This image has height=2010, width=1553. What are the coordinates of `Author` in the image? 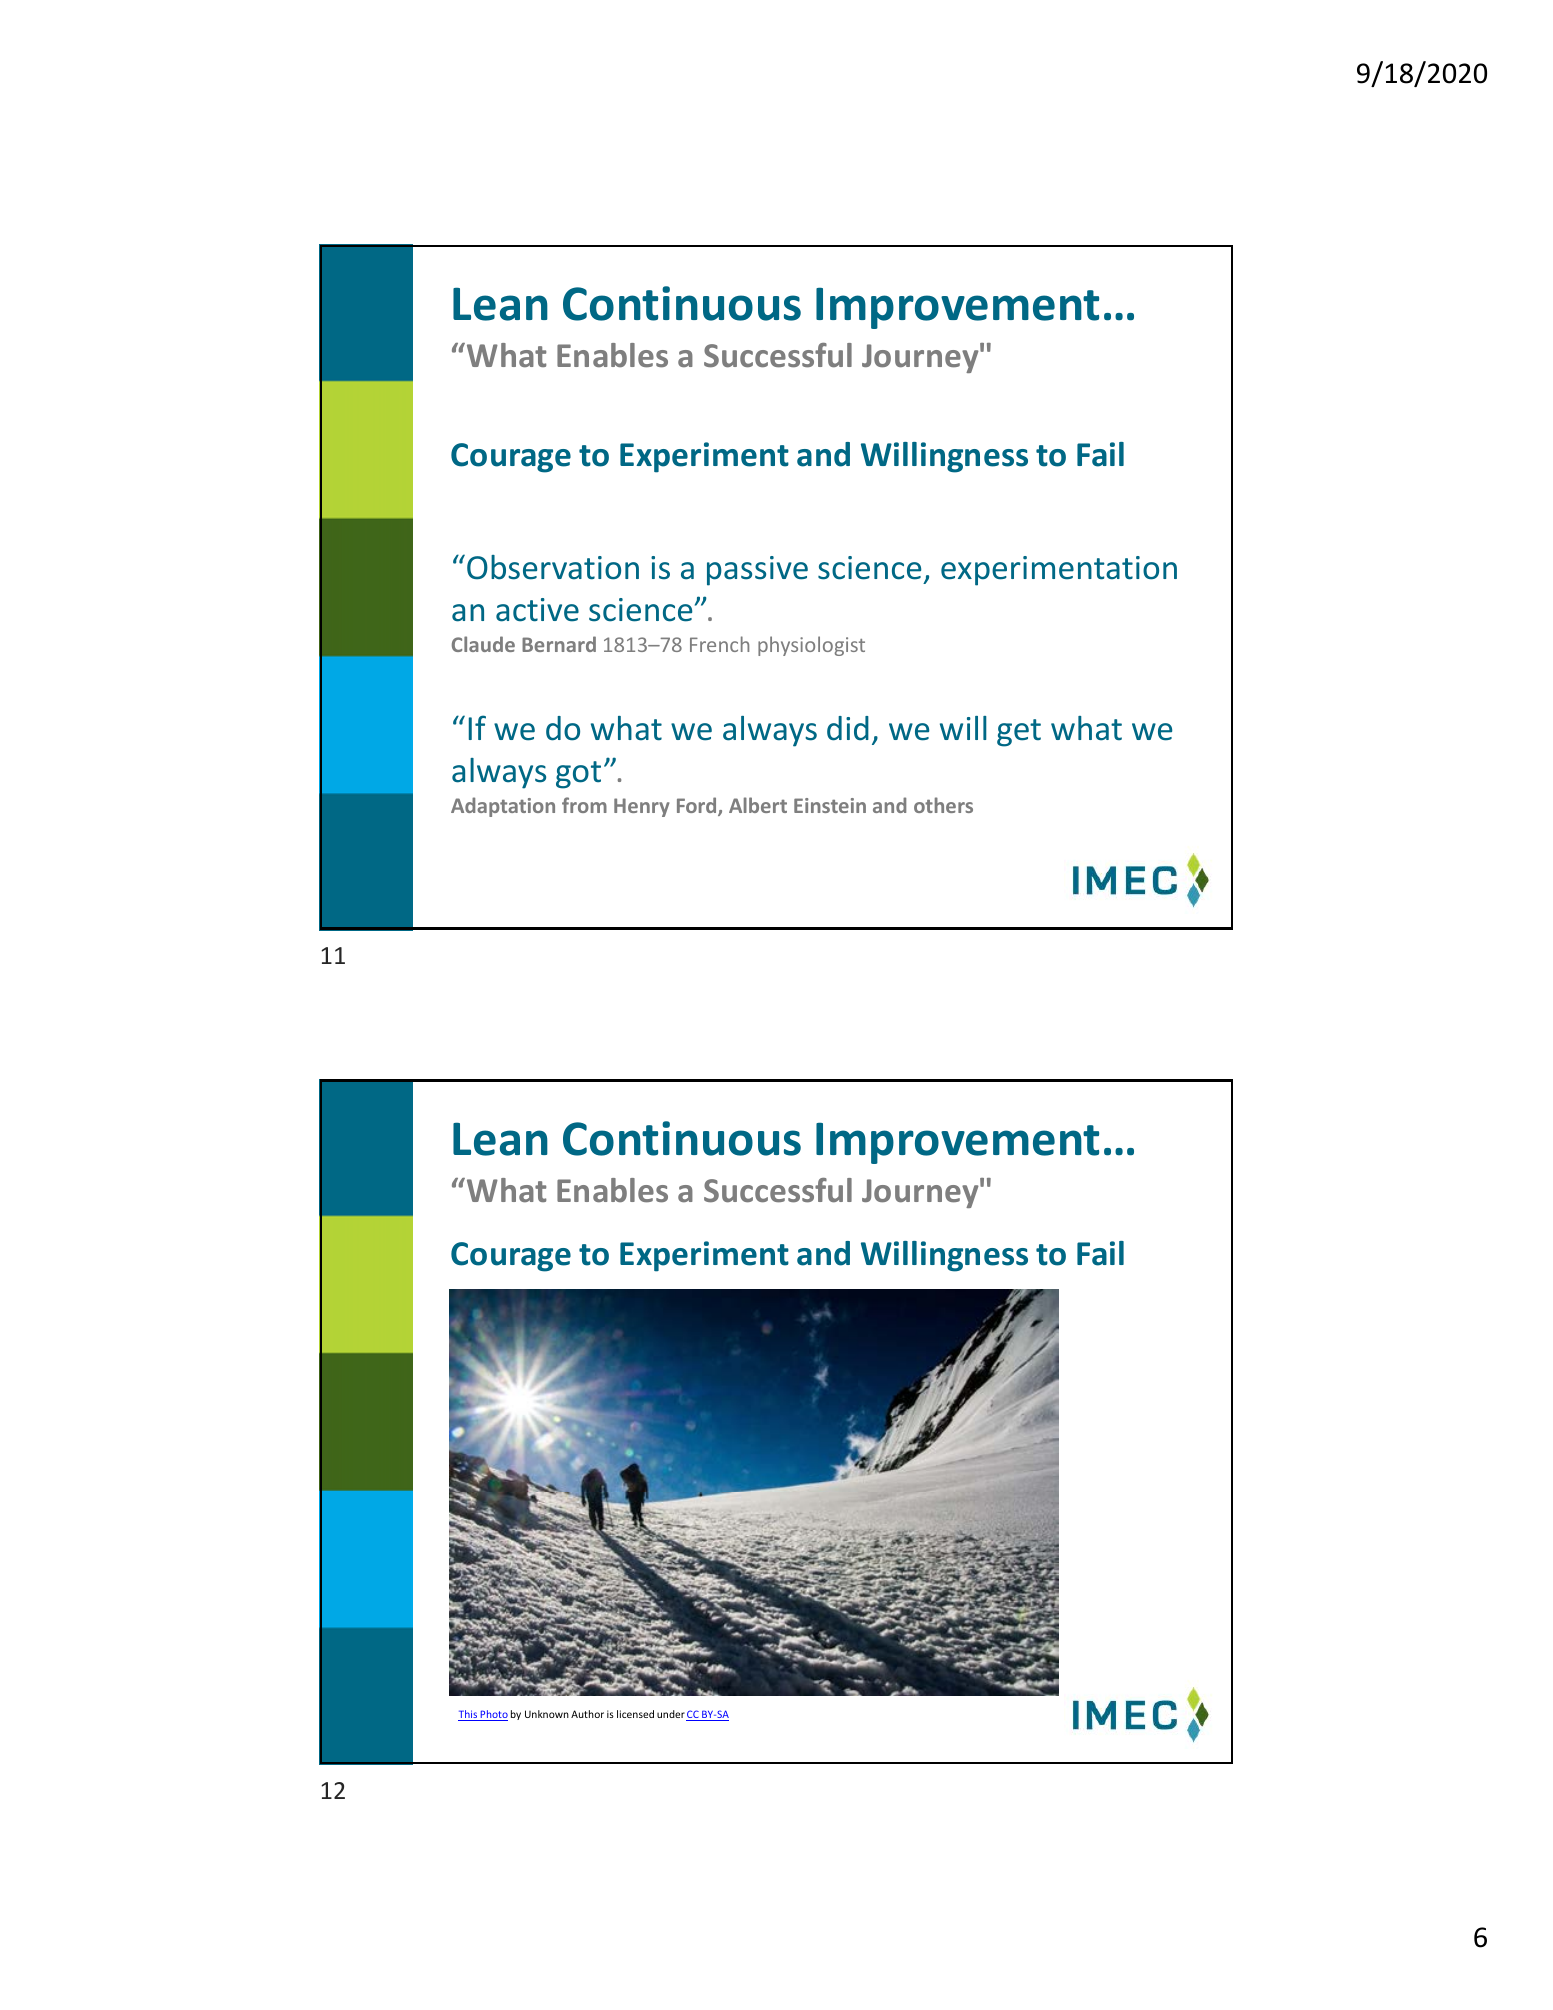 It's located at (587, 1714).
